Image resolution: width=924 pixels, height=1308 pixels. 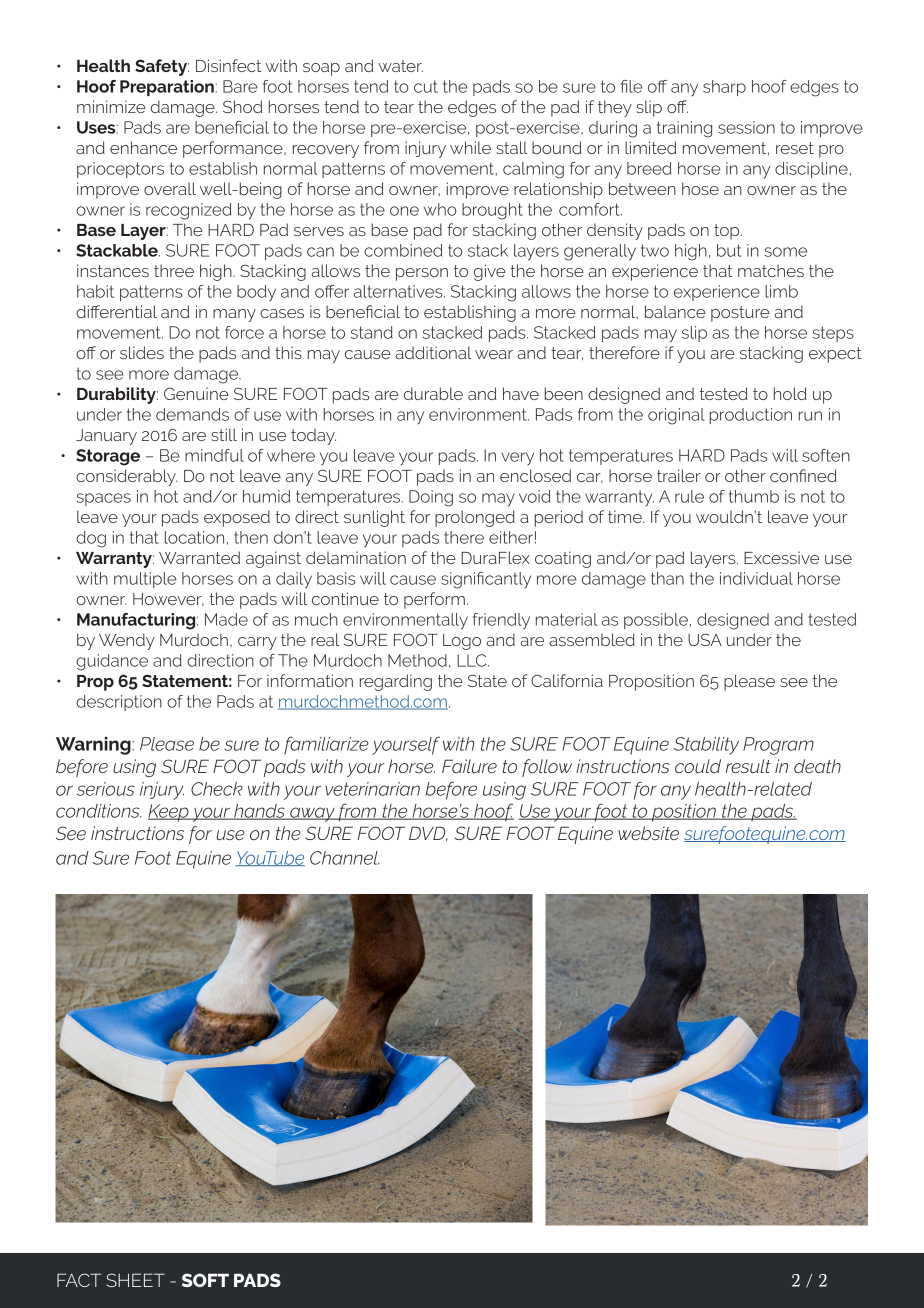 I want to click on cut, so click(x=426, y=86).
